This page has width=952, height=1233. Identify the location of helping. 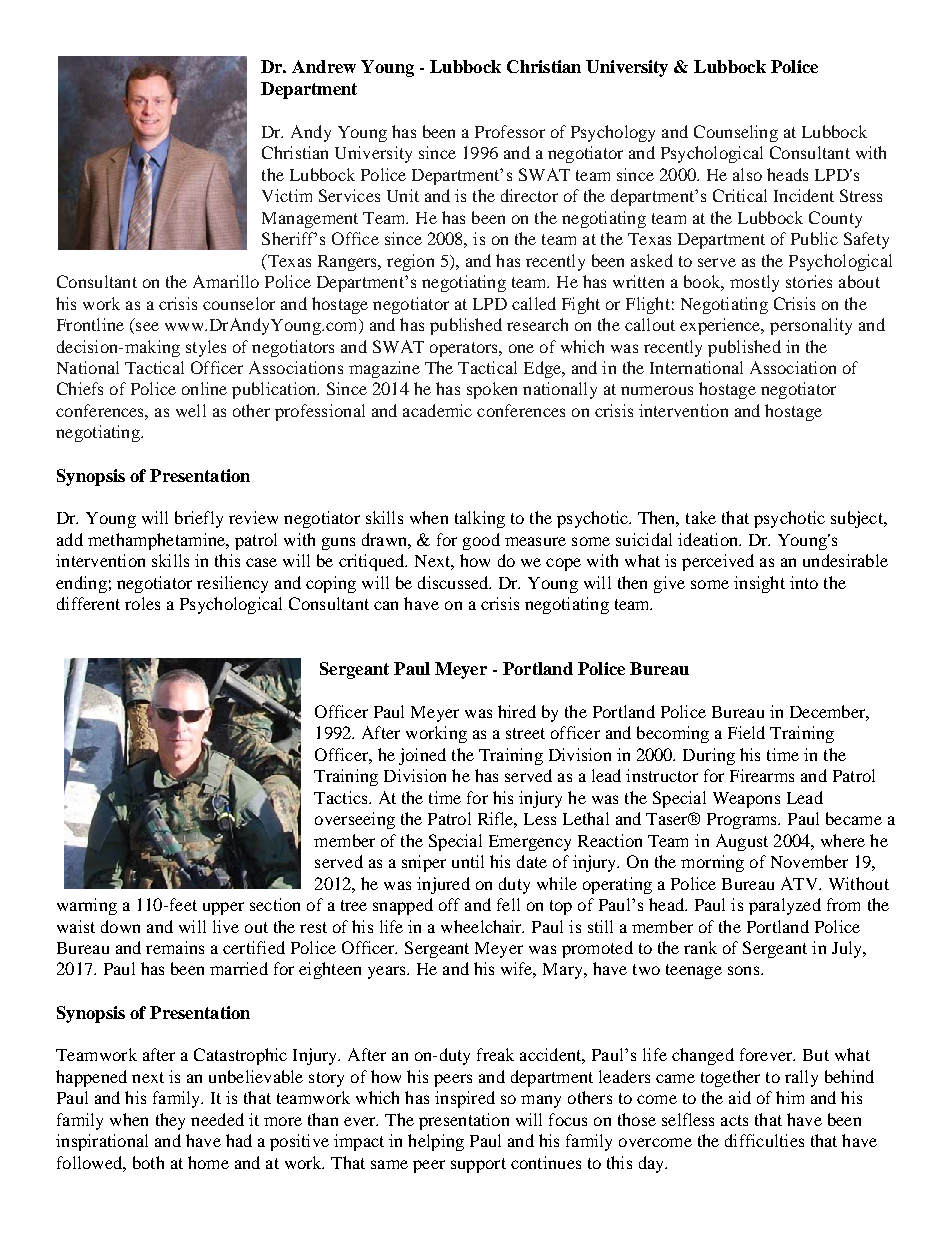
(436, 1142).
